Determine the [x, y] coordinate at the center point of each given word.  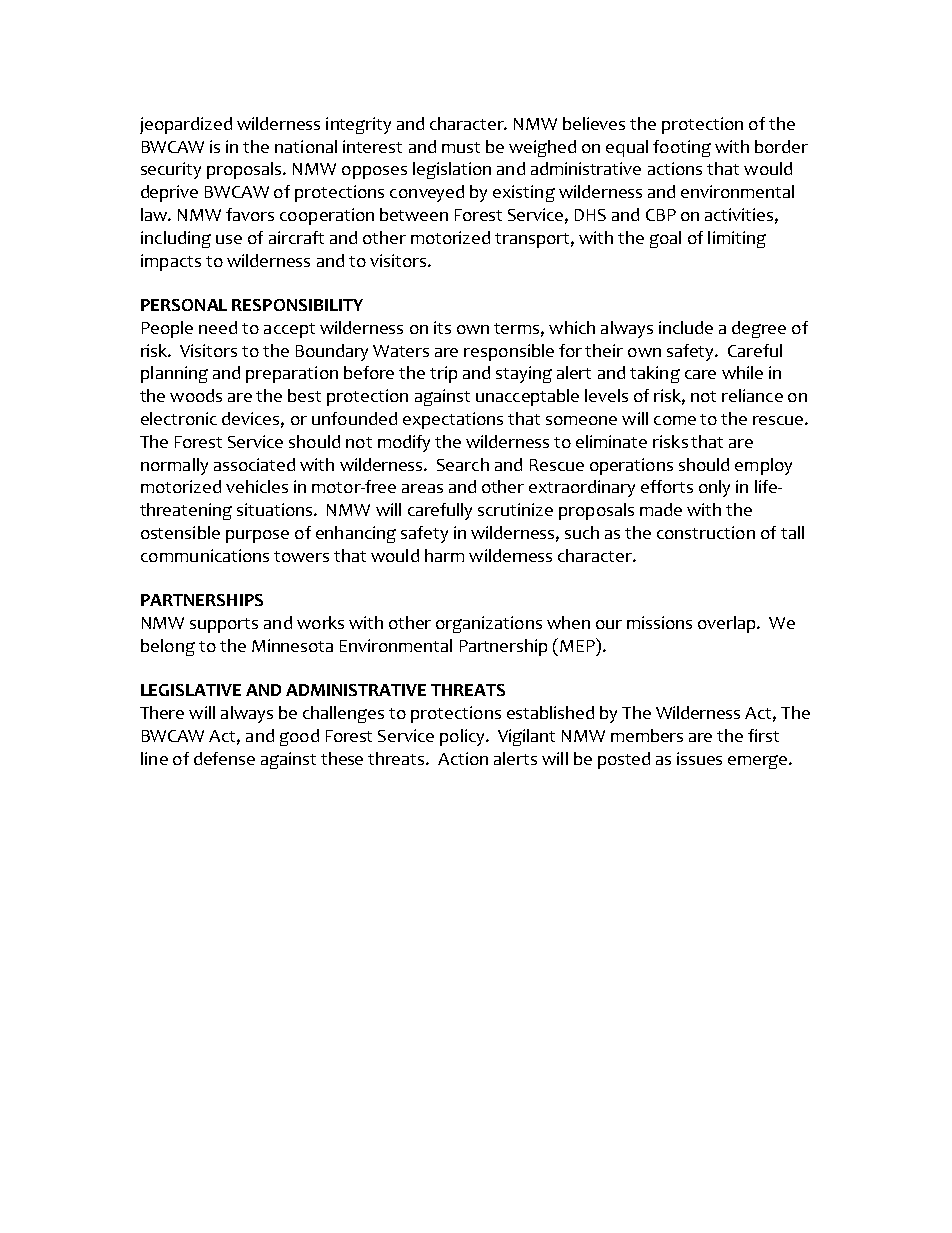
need [218, 327]
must [461, 147]
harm [444, 555]
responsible [509, 352]
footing [682, 148]
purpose [257, 536]
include [686, 327]
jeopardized [186, 125]
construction [706, 532]
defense [224, 758]
